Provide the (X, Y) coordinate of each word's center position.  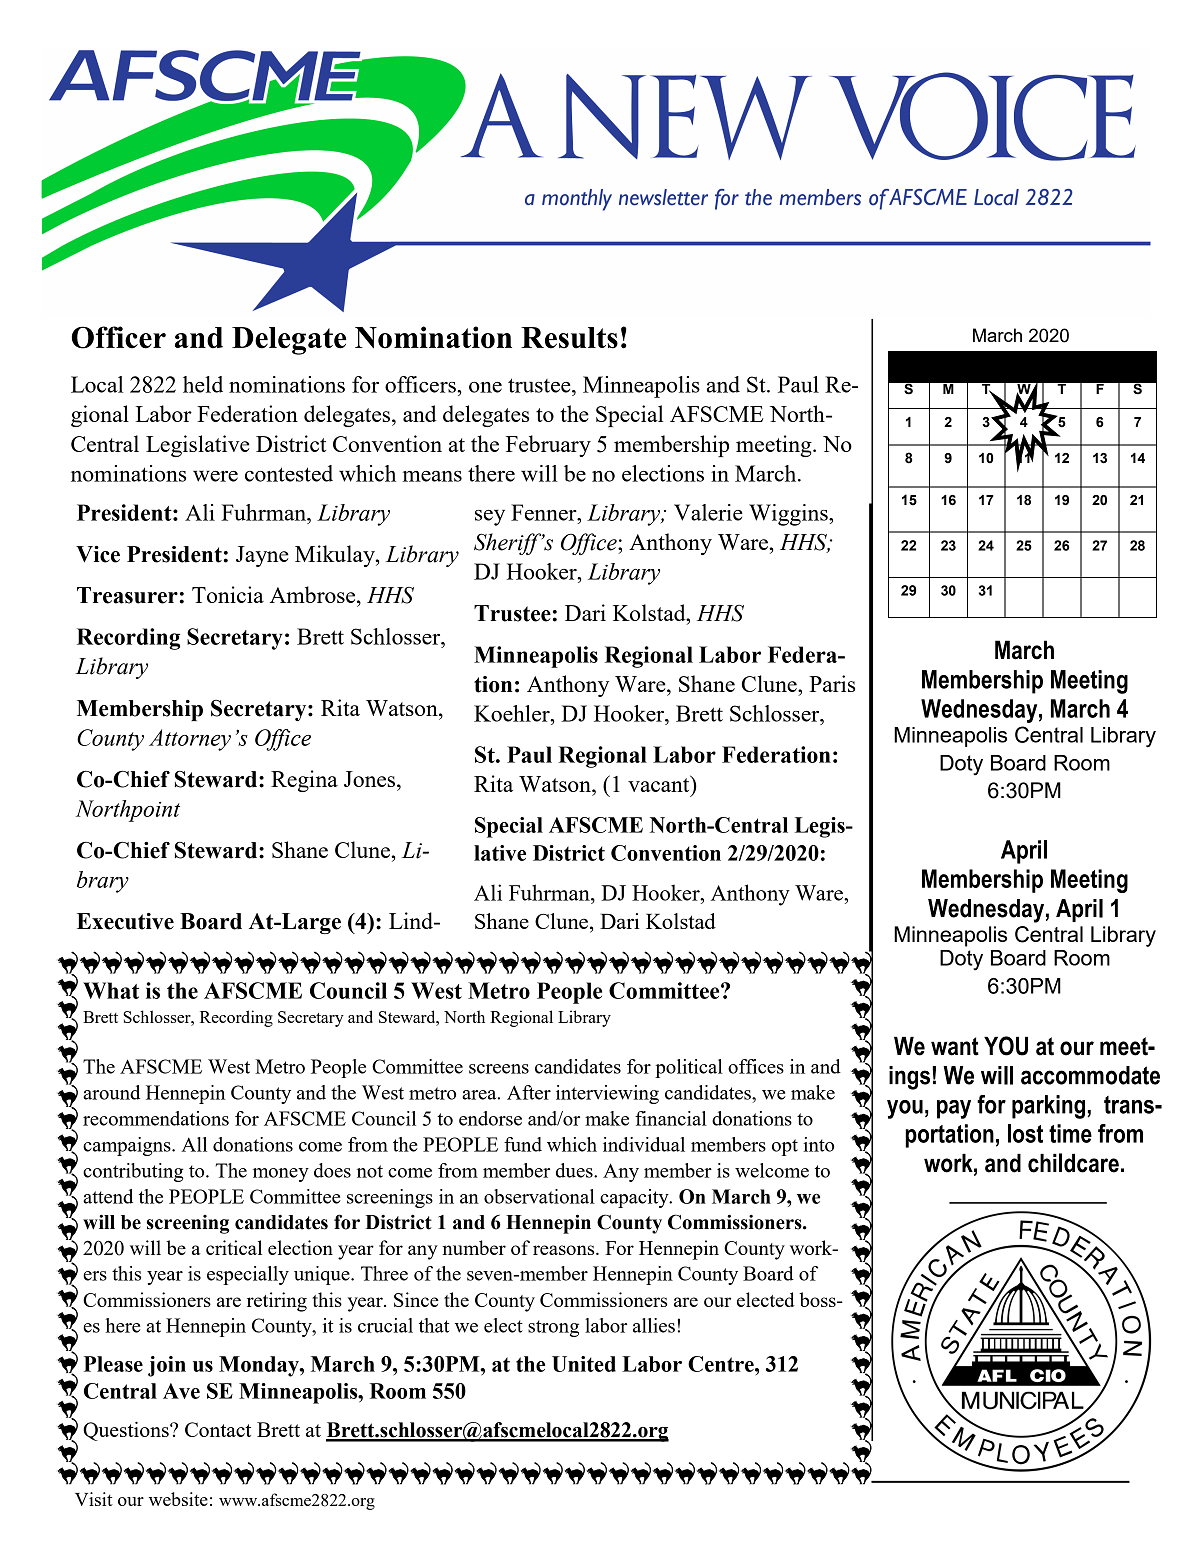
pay (954, 1109)
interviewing (607, 1094)
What (111, 990)
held (203, 384)
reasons (565, 1250)
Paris (832, 683)
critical (234, 1247)
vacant (660, 783)
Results (569, 338)
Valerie (708, 512)
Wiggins (789, 515)
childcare (1073, 1163)
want (955, 1046)
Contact (218, 1429)
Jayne (262, 556)
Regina (304, 781)
